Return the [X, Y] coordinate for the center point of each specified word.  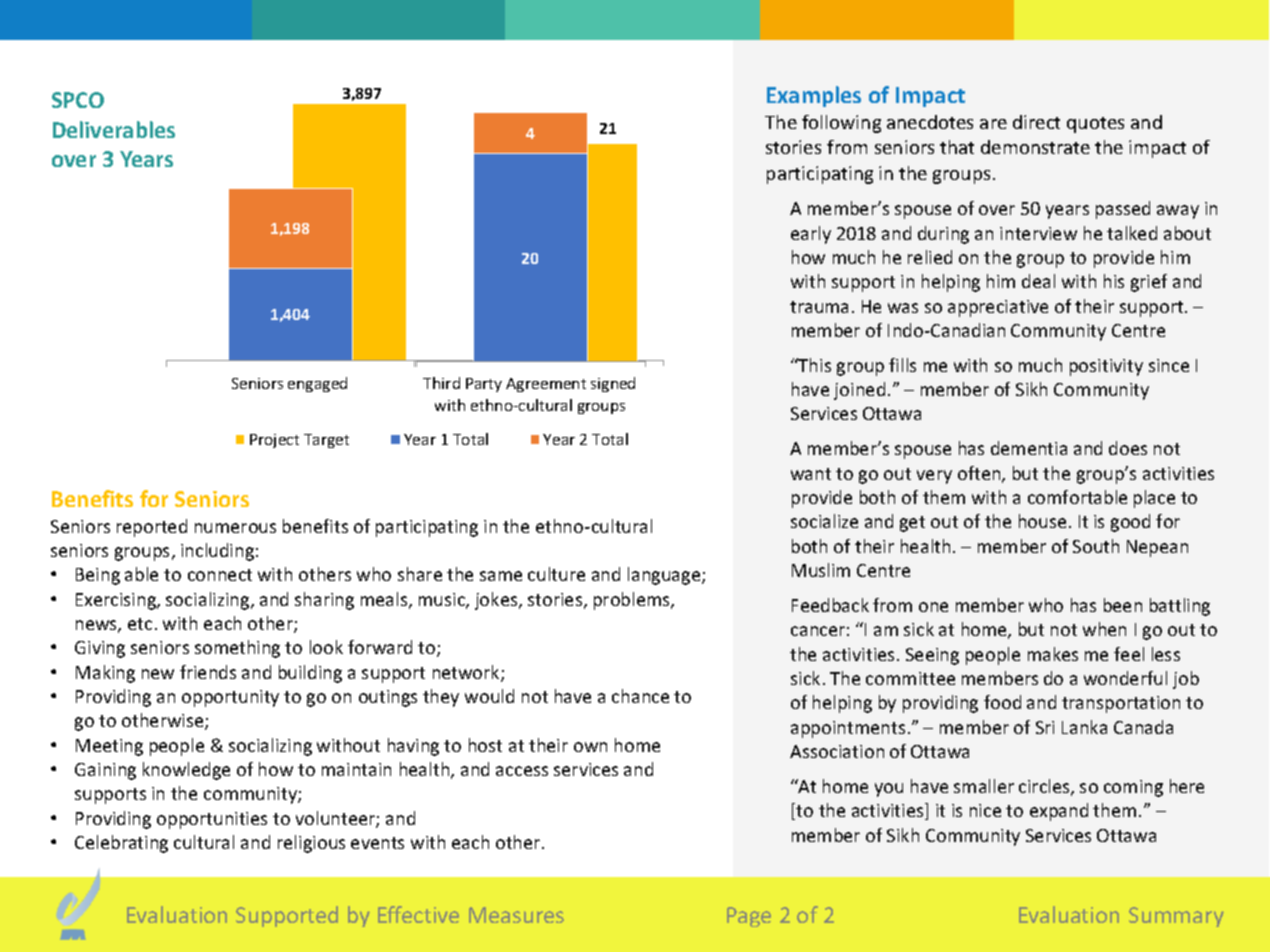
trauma [819, 307]
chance [640, 696]
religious [311, 844]
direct [1036, 122]
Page [749, 917]
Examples [814, 96]
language [665, 576]
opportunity [230, 698]
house [1042, 521]
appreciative [998, 308]
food [1002, 702]
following [841, 124]
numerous [235, 528]
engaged [317, 384]
